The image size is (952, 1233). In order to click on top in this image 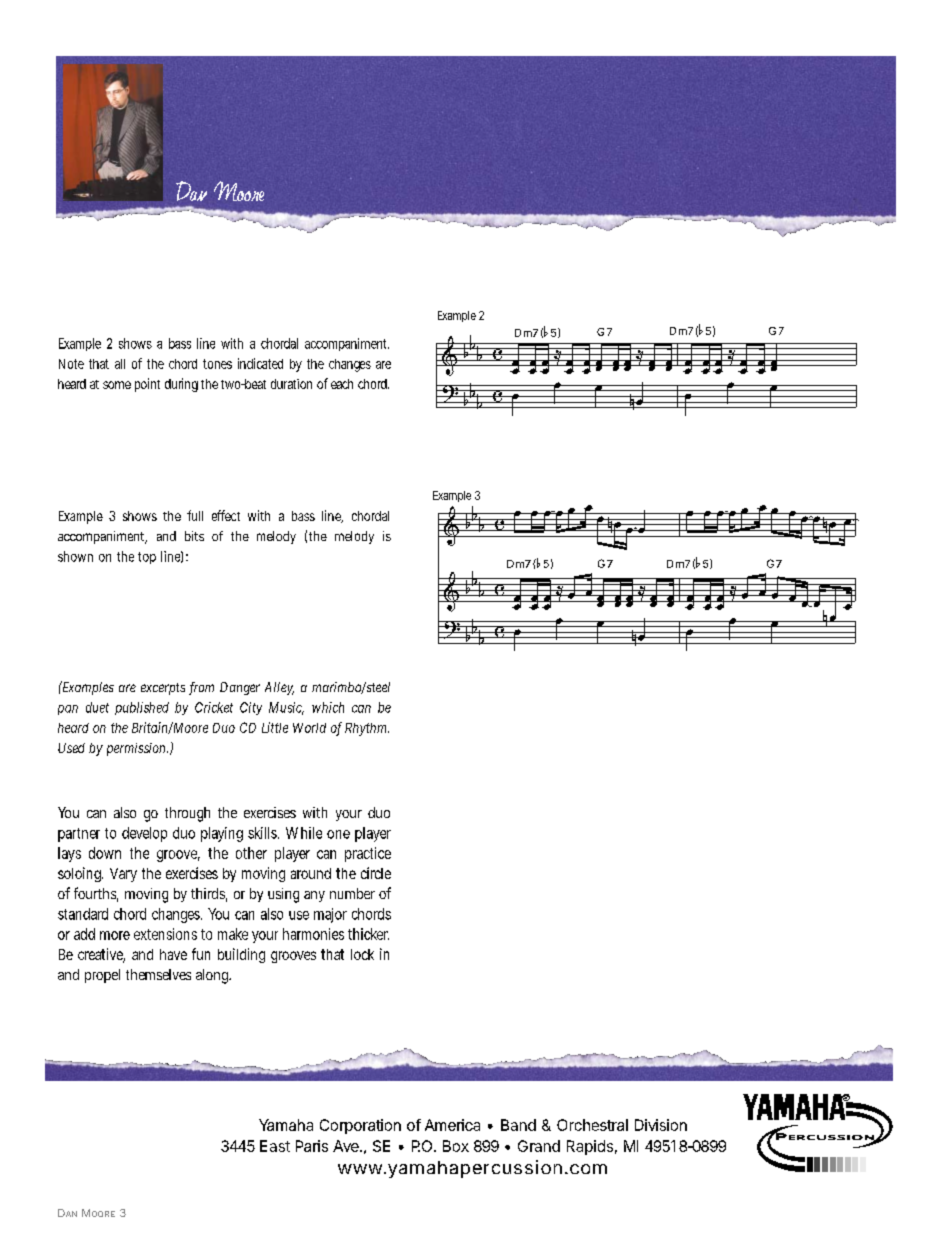, I will do `click(147, 558)`.
